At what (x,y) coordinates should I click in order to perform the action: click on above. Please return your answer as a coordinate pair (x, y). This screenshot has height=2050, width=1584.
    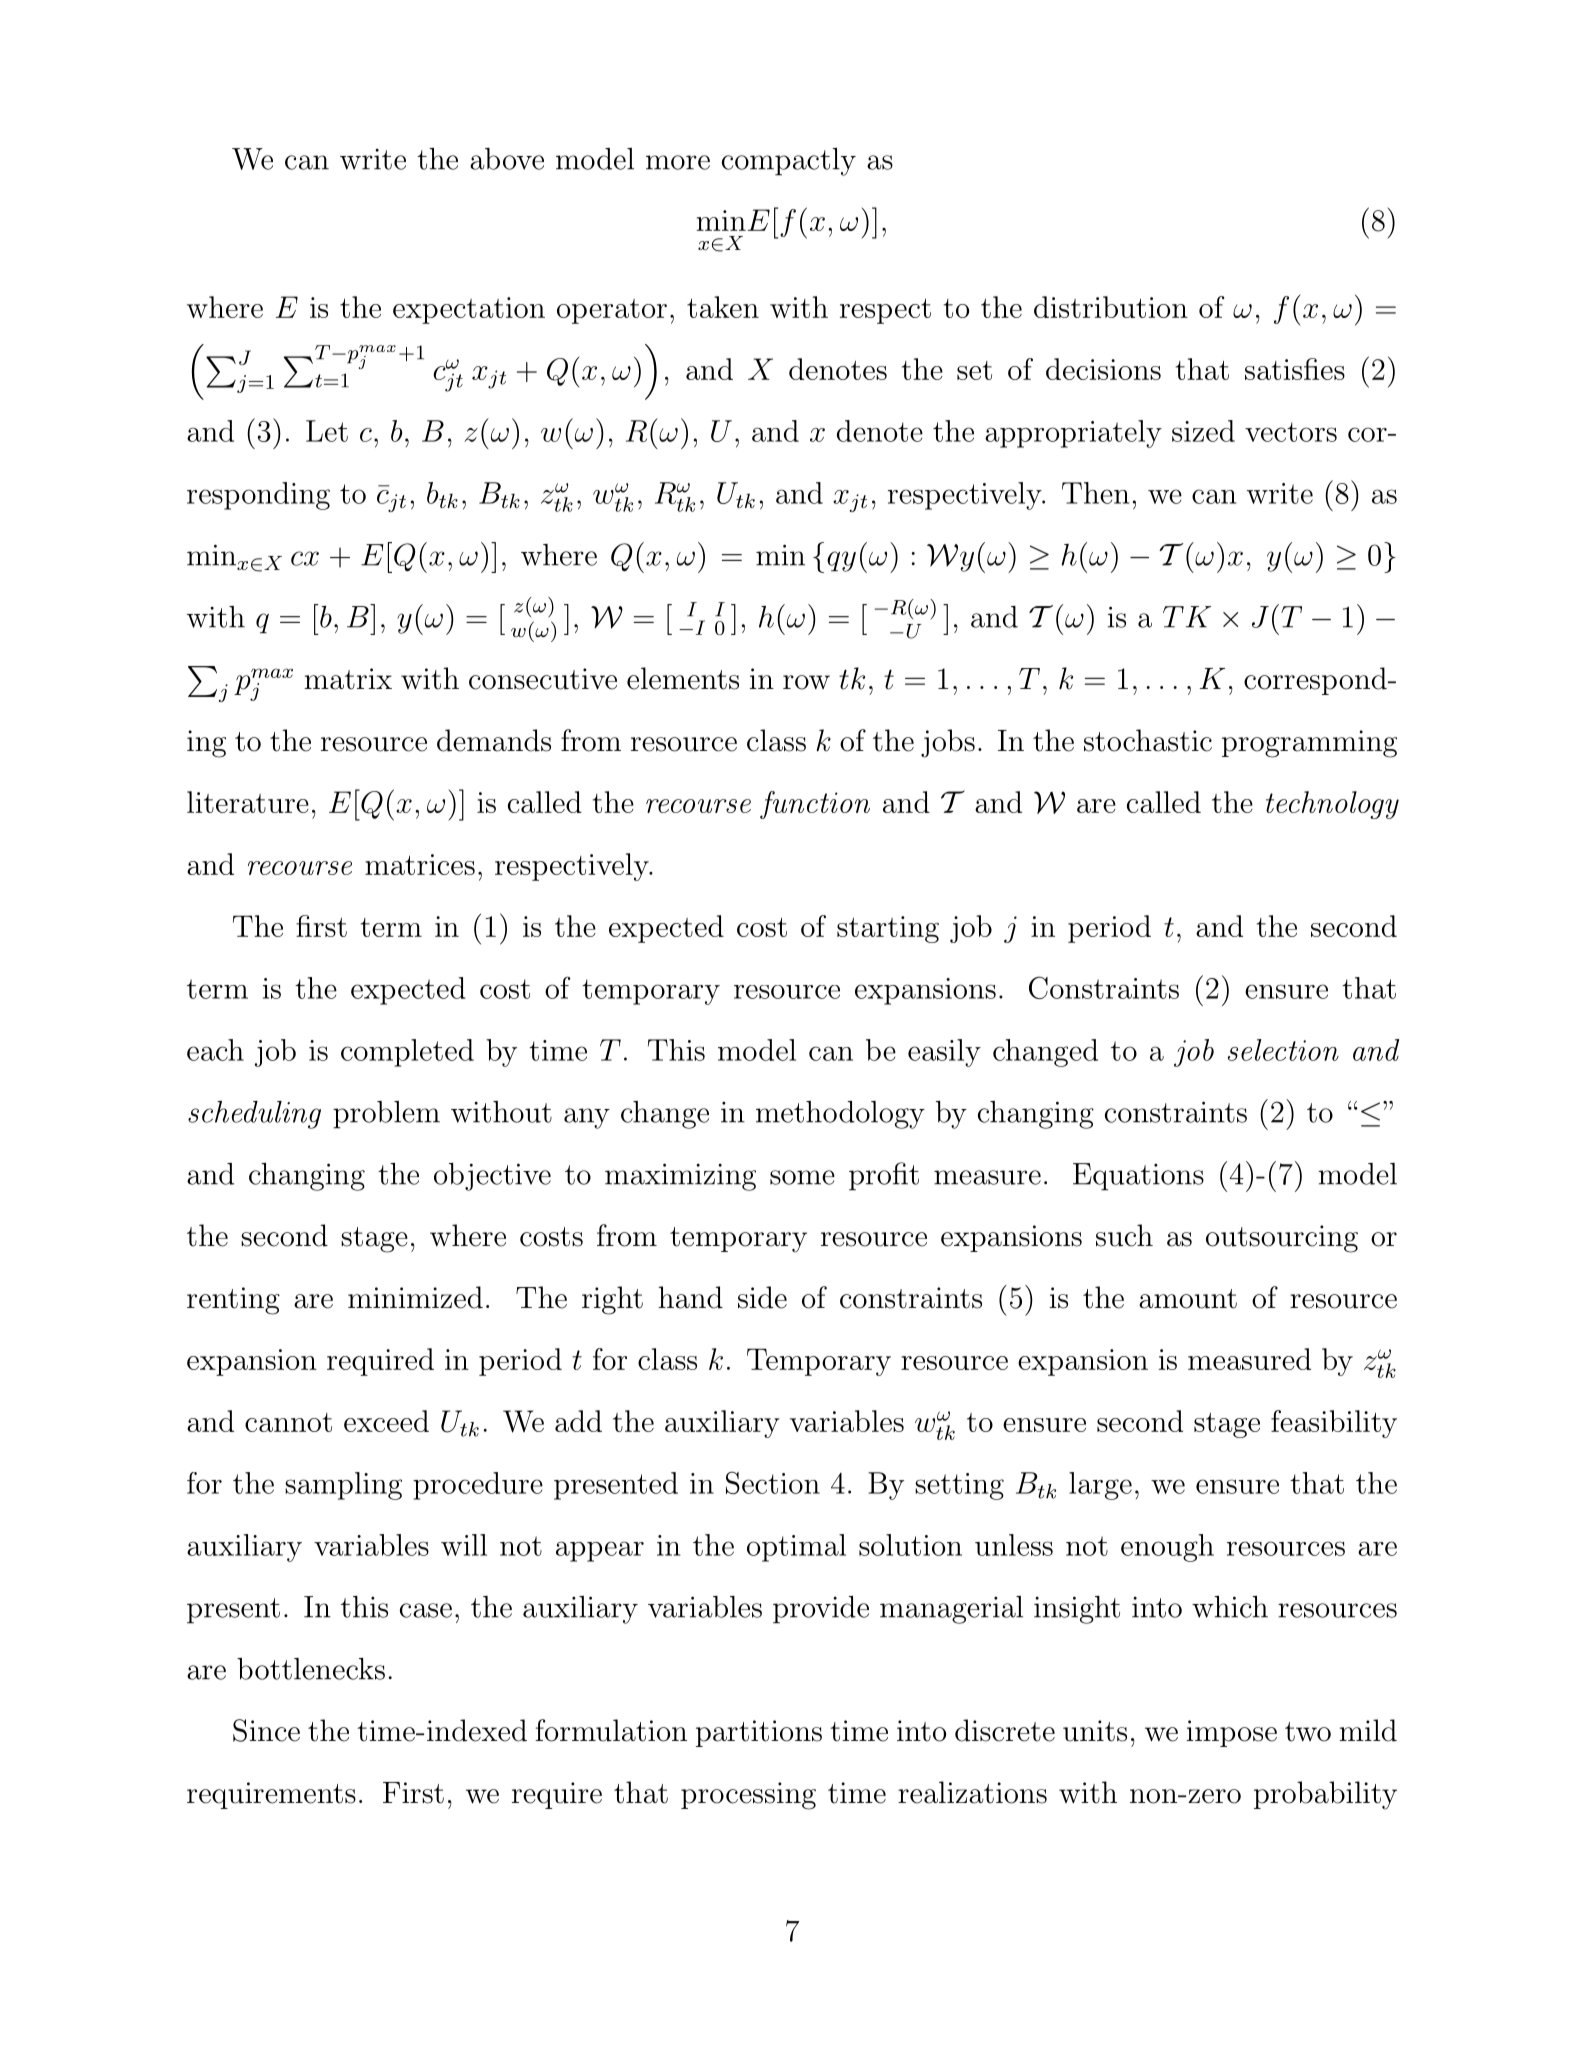
    Looking at the image, I should click on (507, 159).
